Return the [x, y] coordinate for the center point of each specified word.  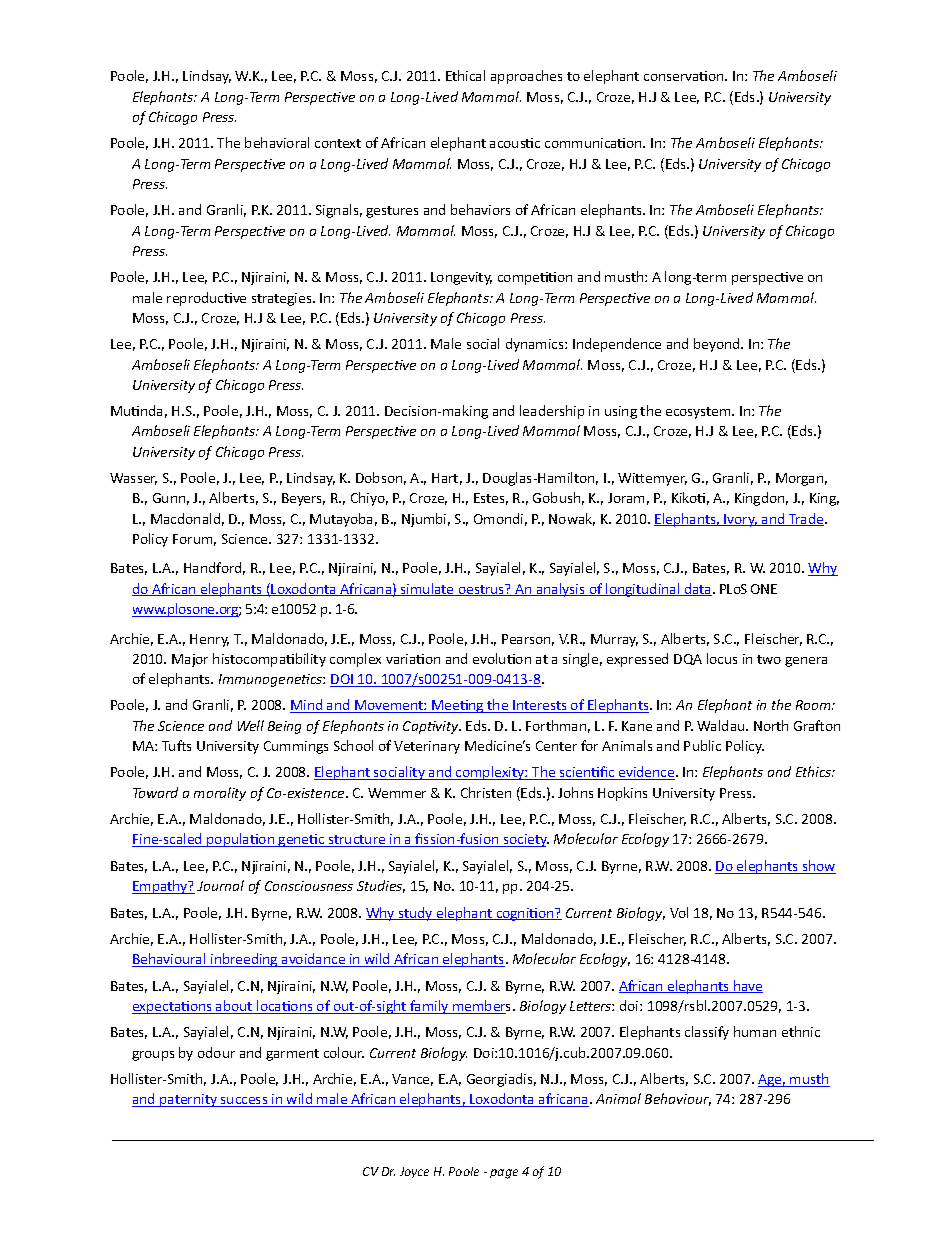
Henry [209, 640]
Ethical [465, 75]
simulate [427, 589]
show [818, 867]
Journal [220, 885]
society [525, 840]
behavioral [277, 142]
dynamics [536, 345]
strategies [283, 299]
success [244, 1102]
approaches [526, 77]
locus [722, 658]
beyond [718, 345]
